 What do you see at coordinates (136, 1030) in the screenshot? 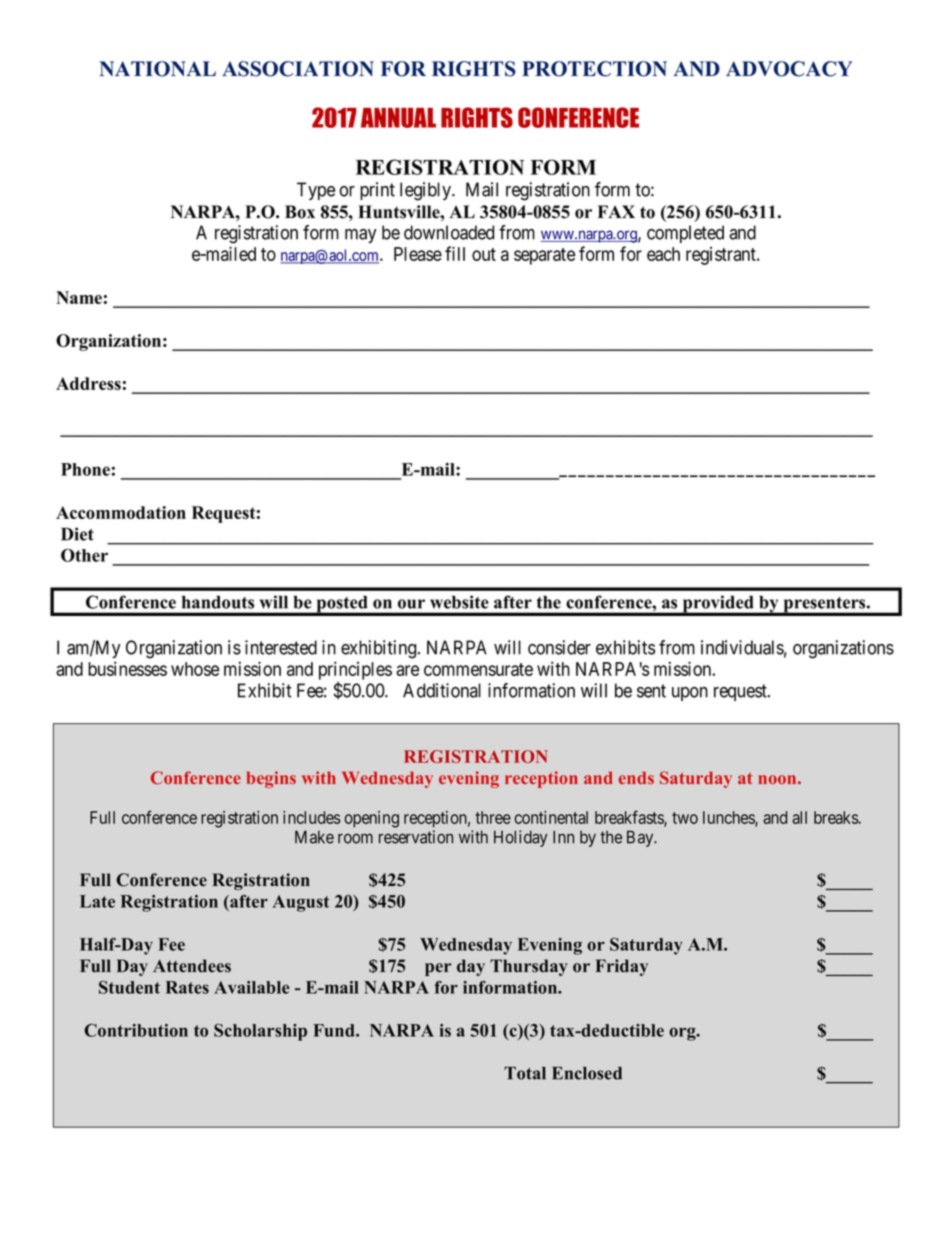
I see `Contribution` at bounding box center [136, 1030].
